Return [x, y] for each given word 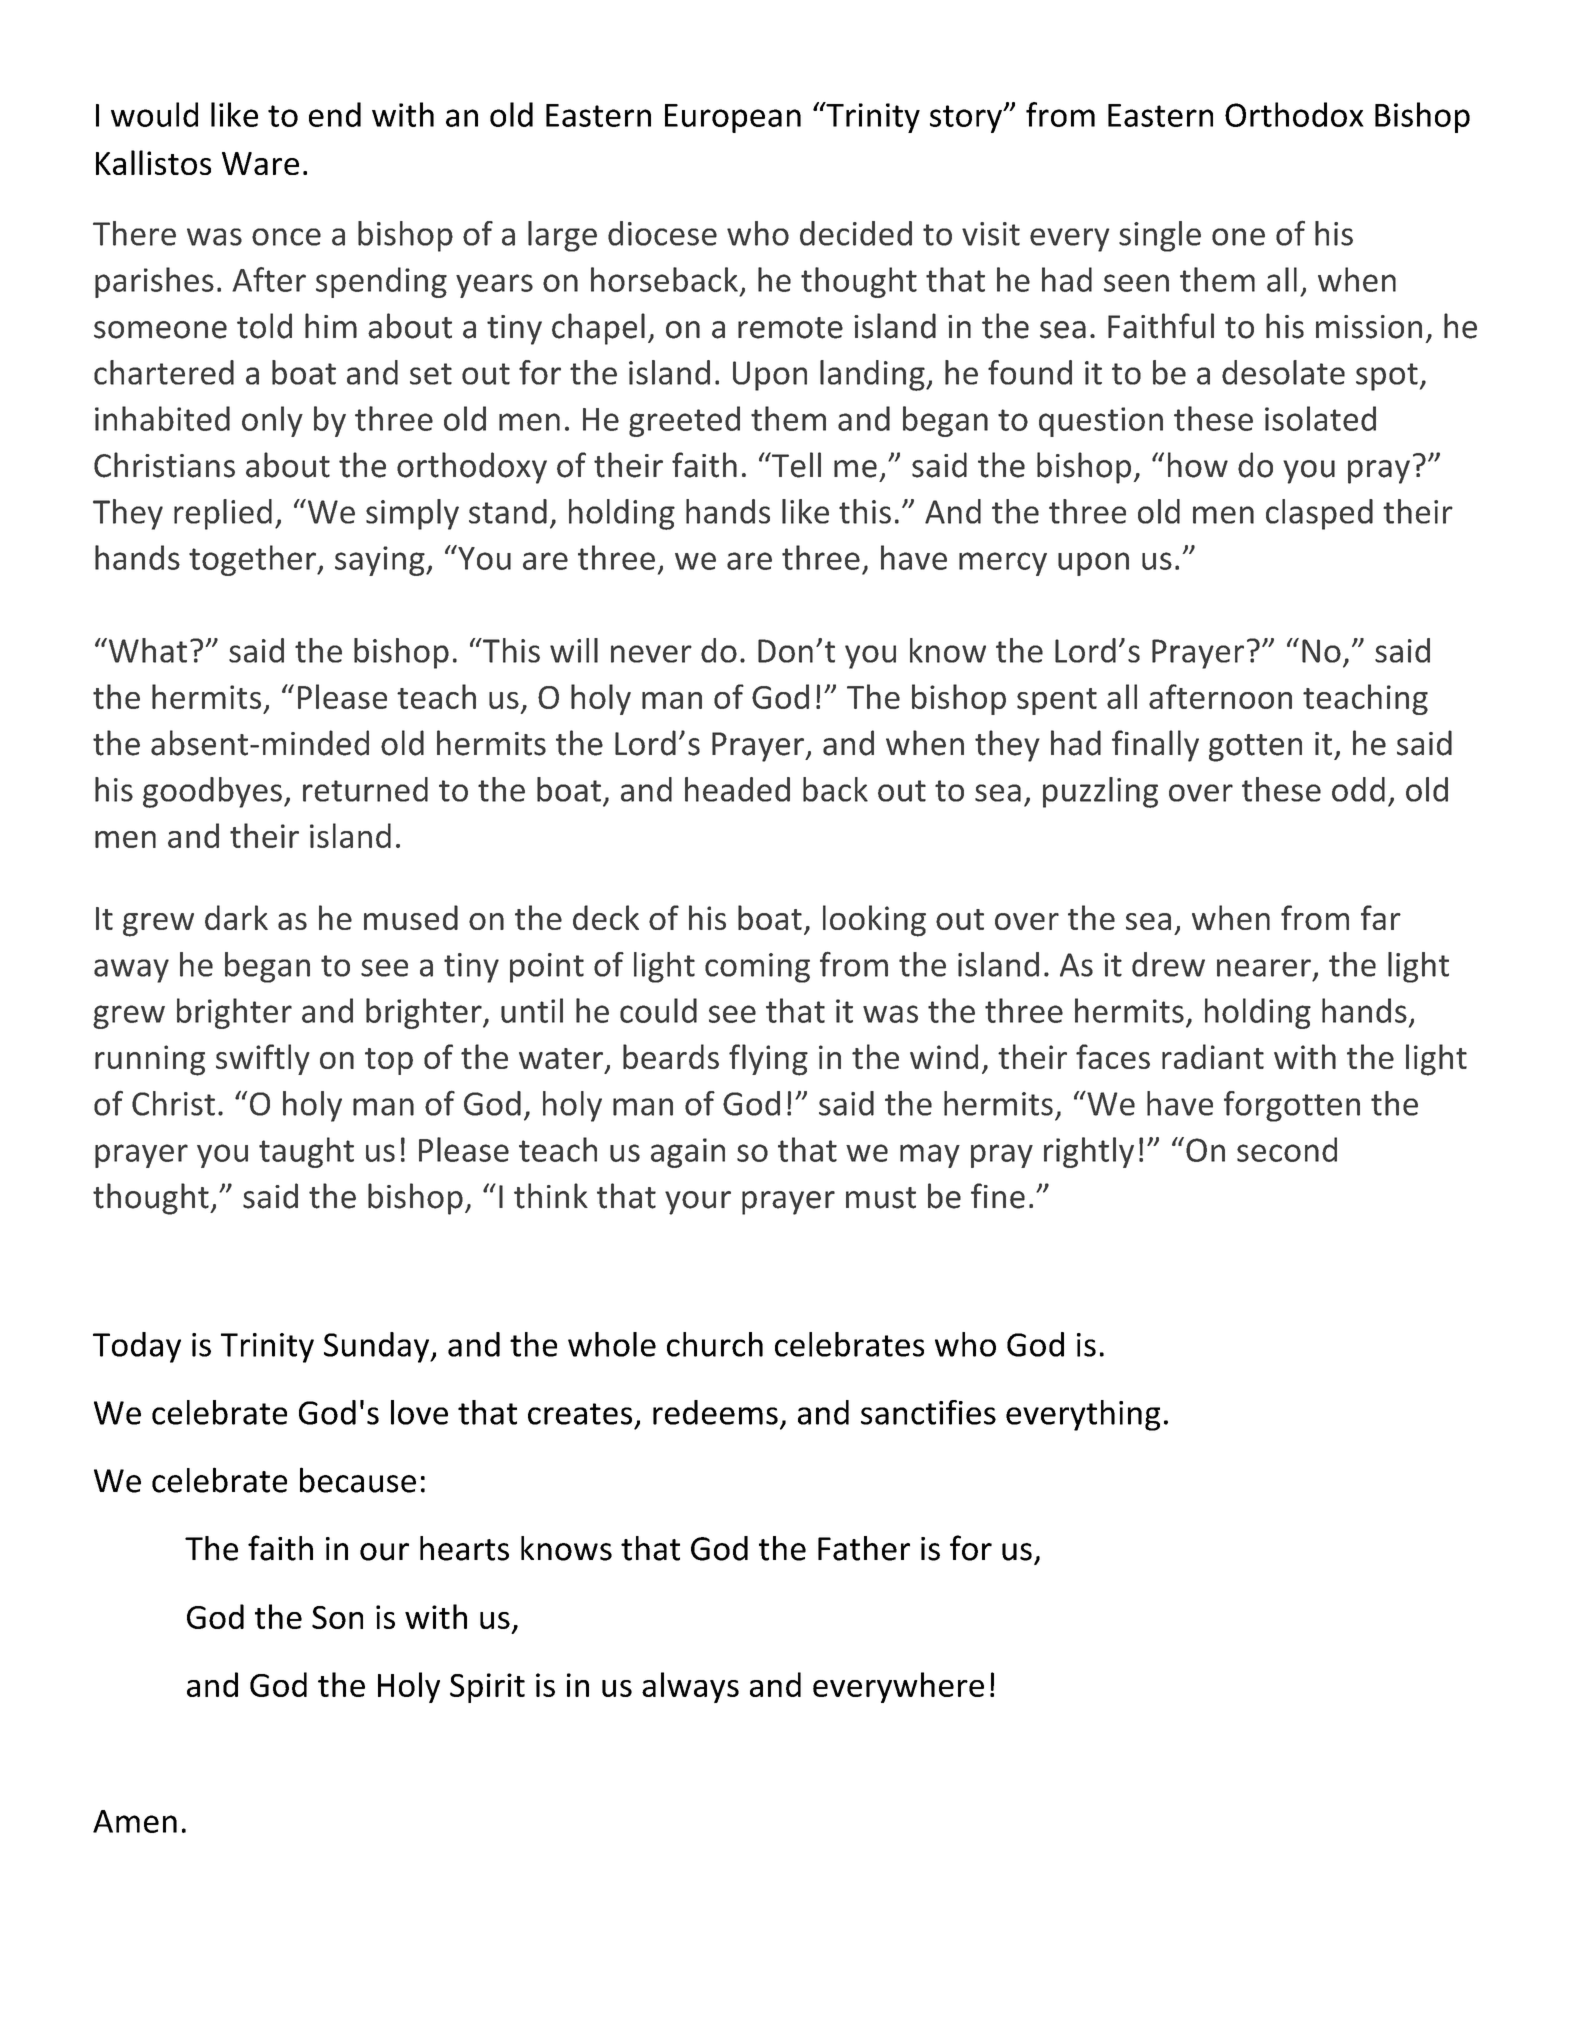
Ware [260, 163]
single [1160, 236]
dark [236, 917]
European [733, 118]
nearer [1264, 968]
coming [757, 968]
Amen [135, 1821]
